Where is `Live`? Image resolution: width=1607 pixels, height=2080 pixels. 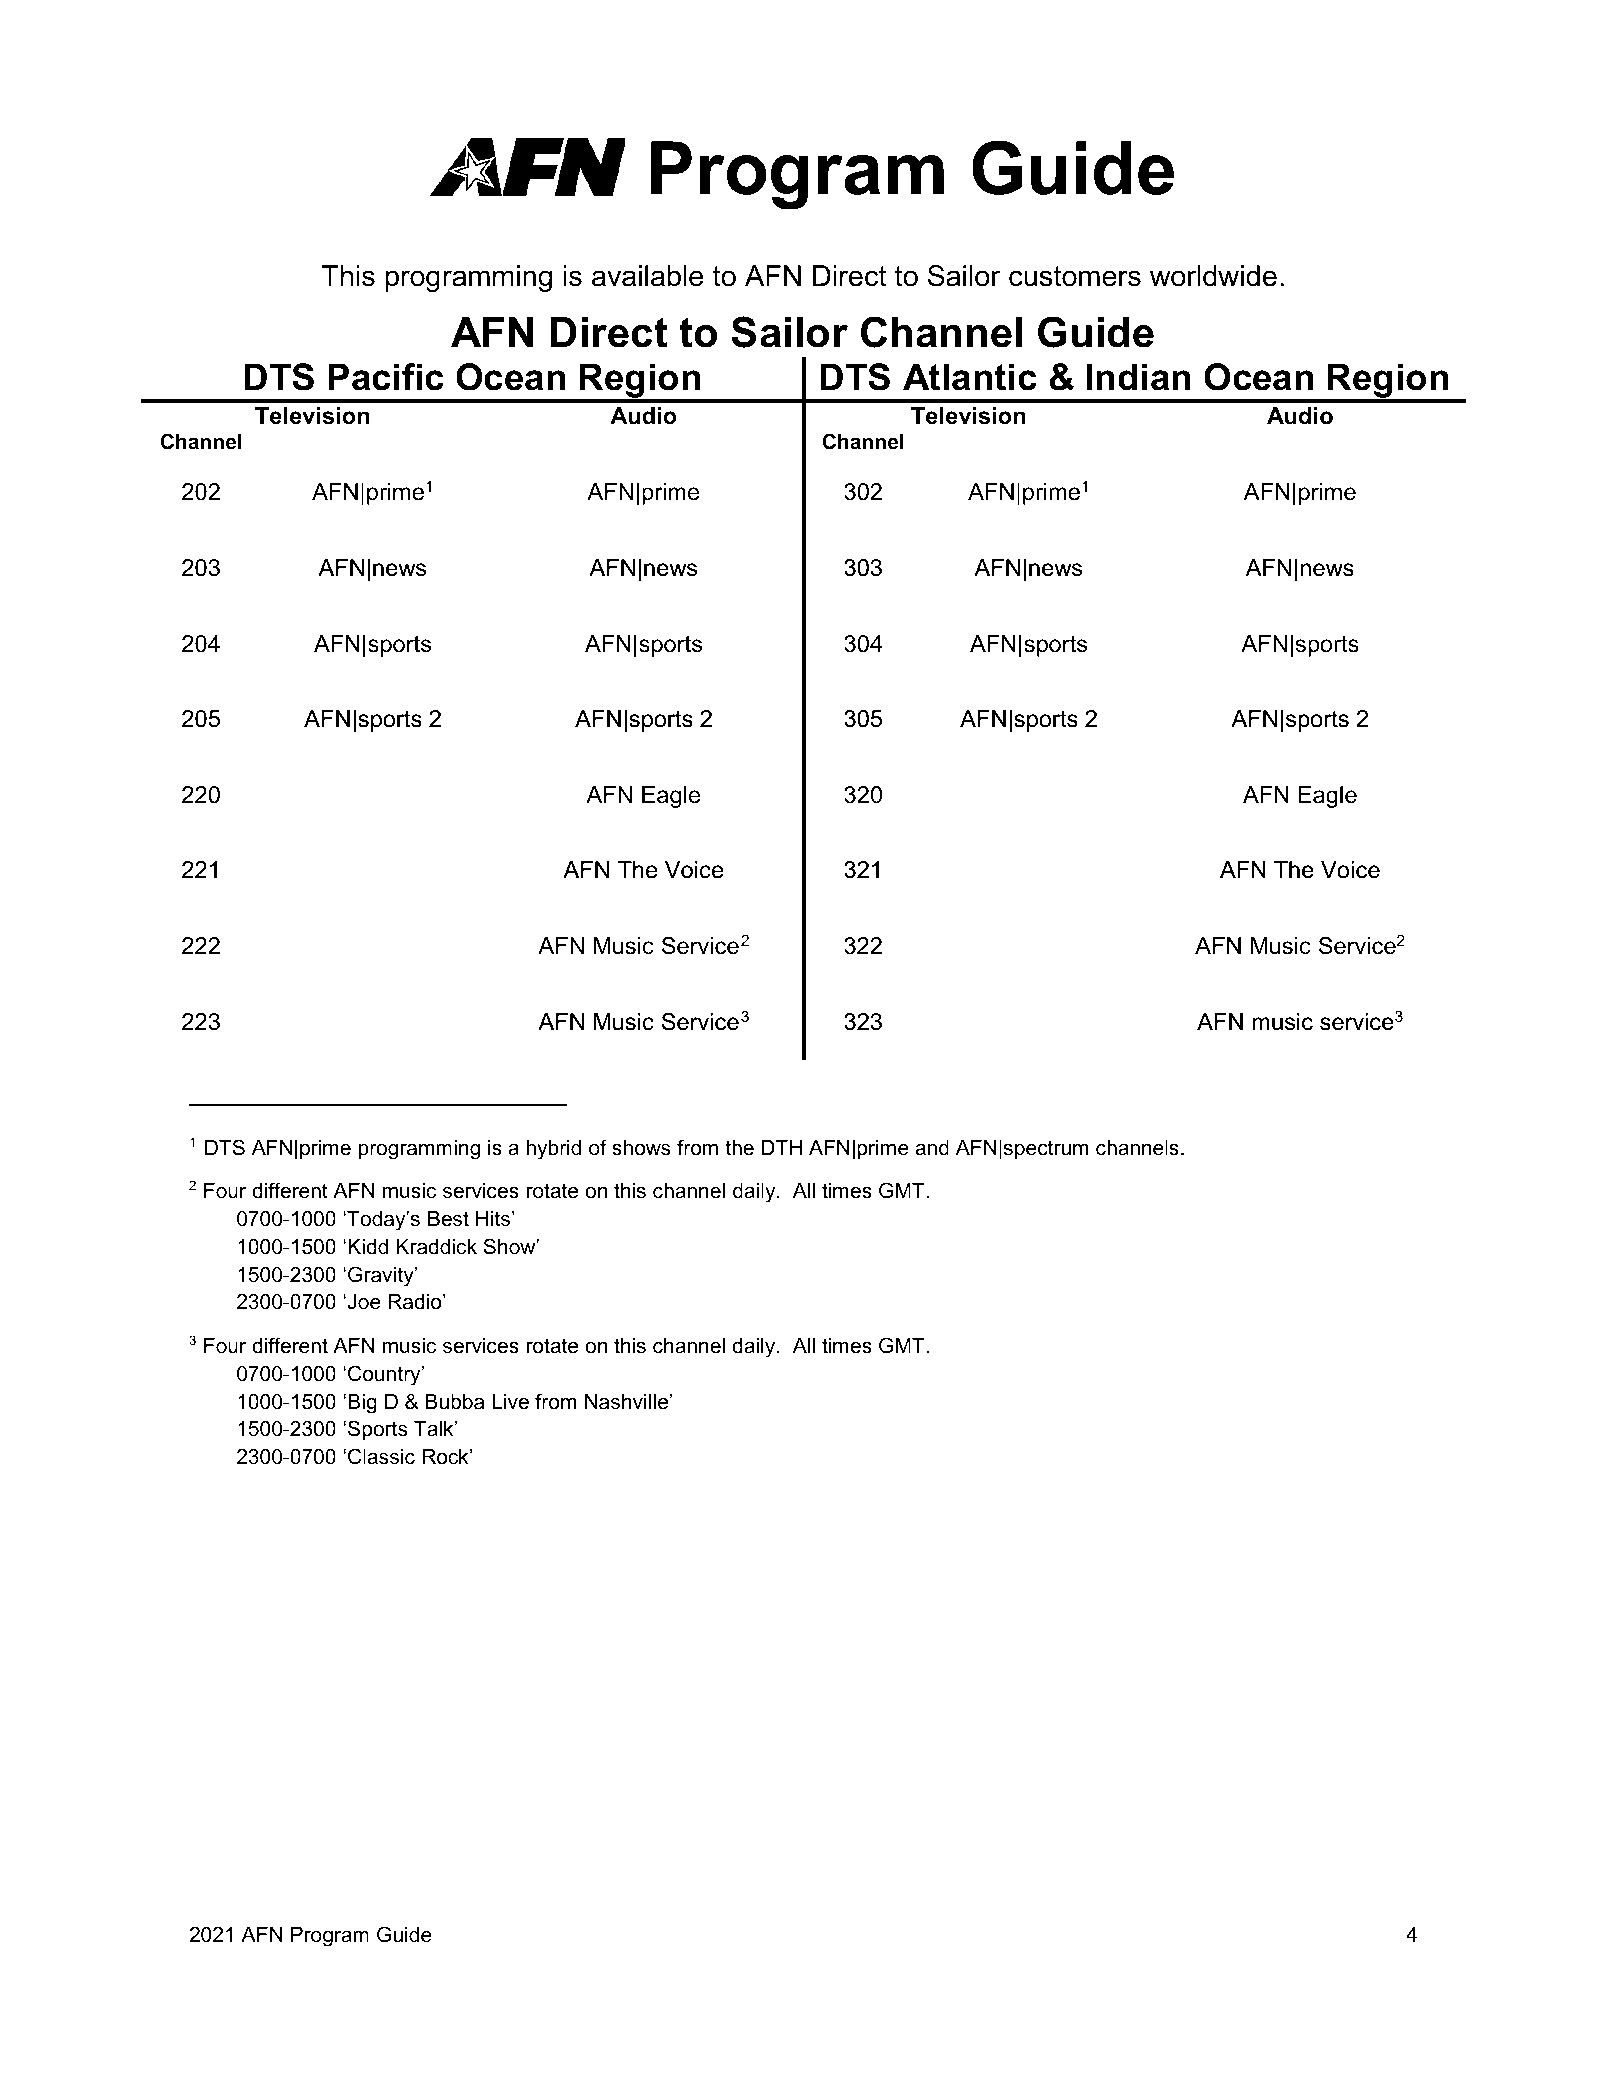
Live is located at coordinates (510, 1402).
